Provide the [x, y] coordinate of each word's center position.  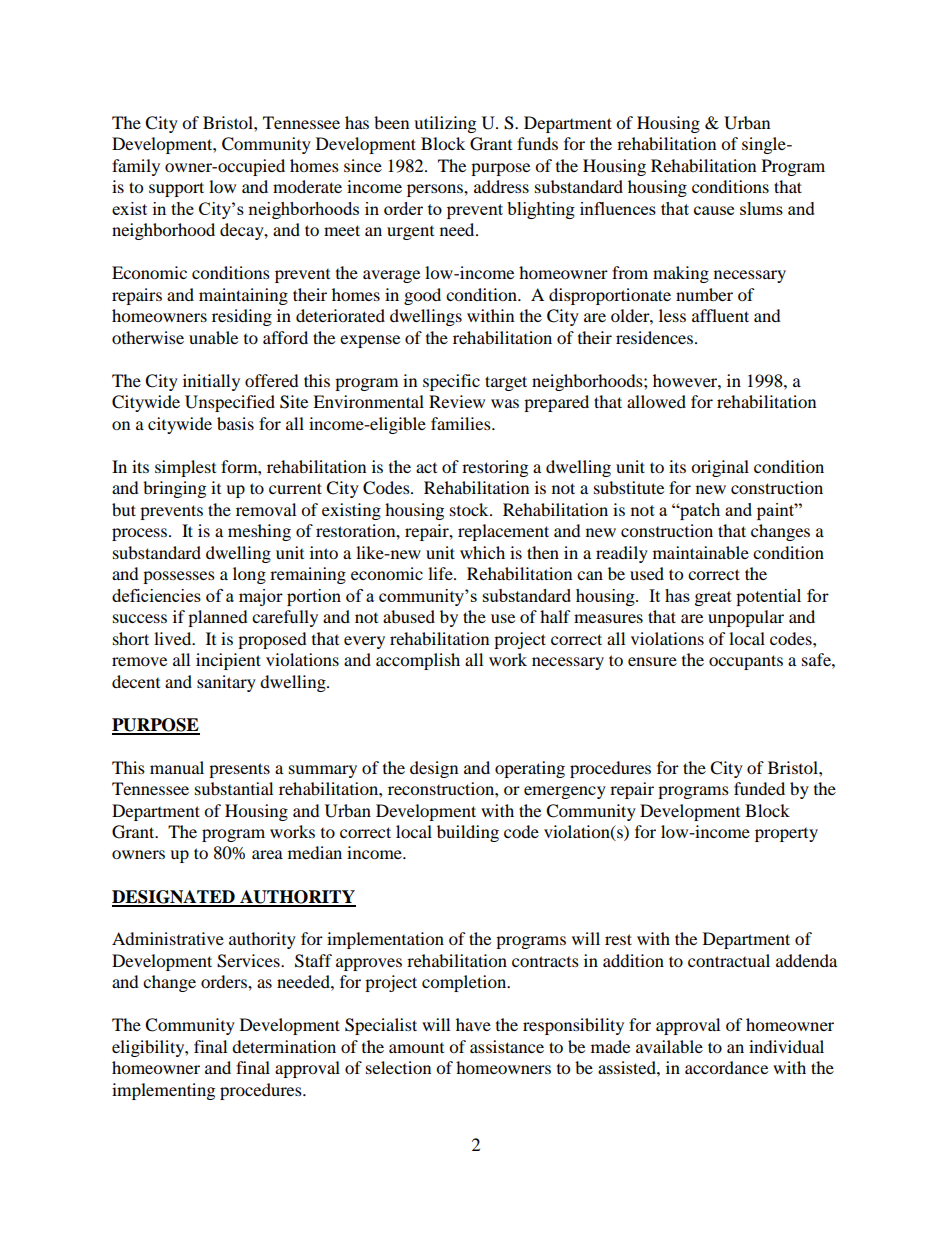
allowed [656, 401]
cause [714, 210]
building [468, 833]
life [441, 573]
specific [451, 382]
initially [211, 382]
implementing [163, 1091]
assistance [507, 1046]
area [267, 854]
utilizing [445, 124]
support [176, 189]
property [786, 835]
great [713, 598]
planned [218, 618]
